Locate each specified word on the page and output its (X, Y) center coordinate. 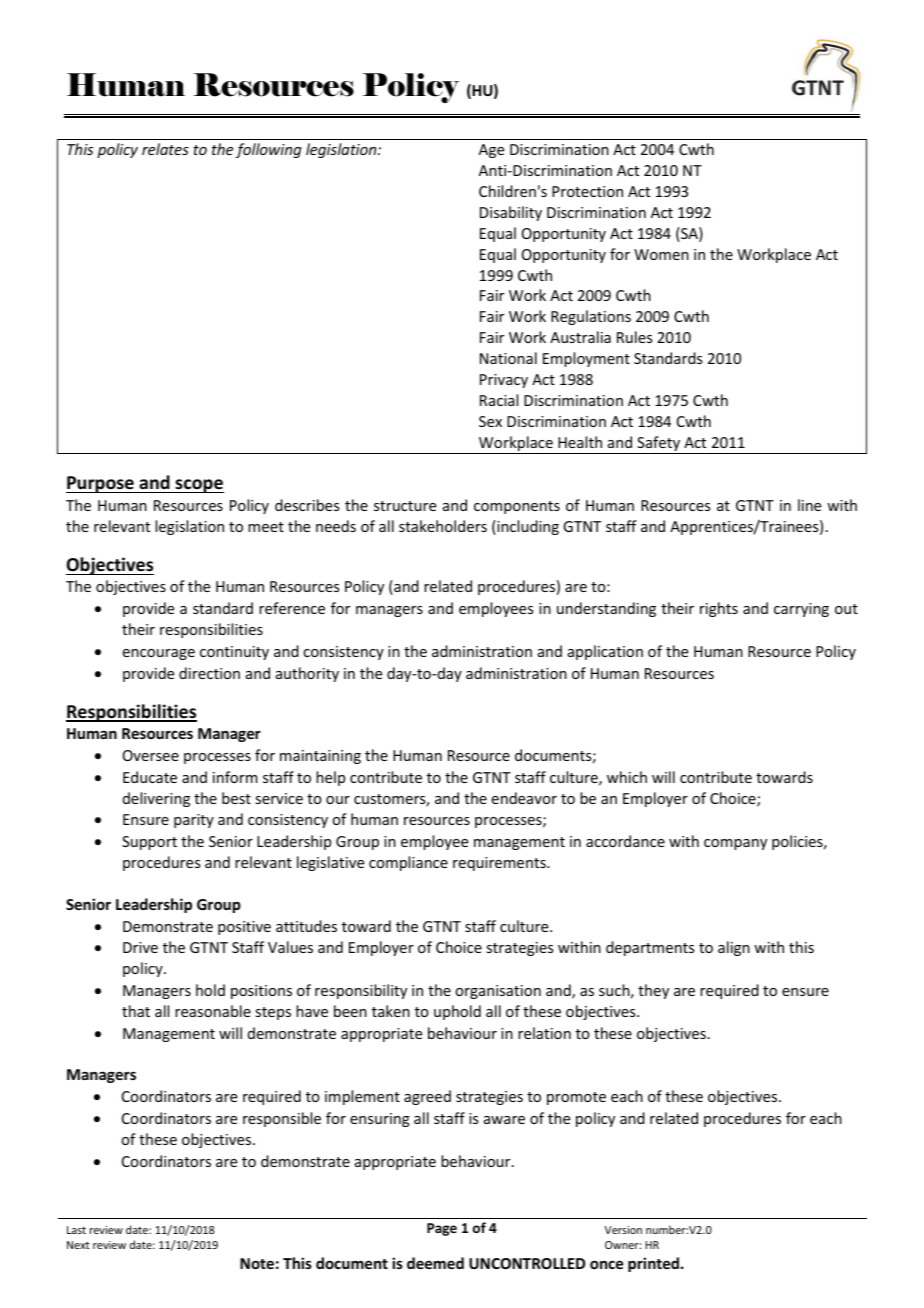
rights (719, 609)
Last (76, 1230)
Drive (140, 947)
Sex (490, 421)
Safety (659, 445)
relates (165, 149)
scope (198, 486)
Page (442, 1229)
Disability (511, 213)
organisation (498, 992)
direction (209, 673)
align (734, 948)
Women (661, 254)
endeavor (524, 798)
